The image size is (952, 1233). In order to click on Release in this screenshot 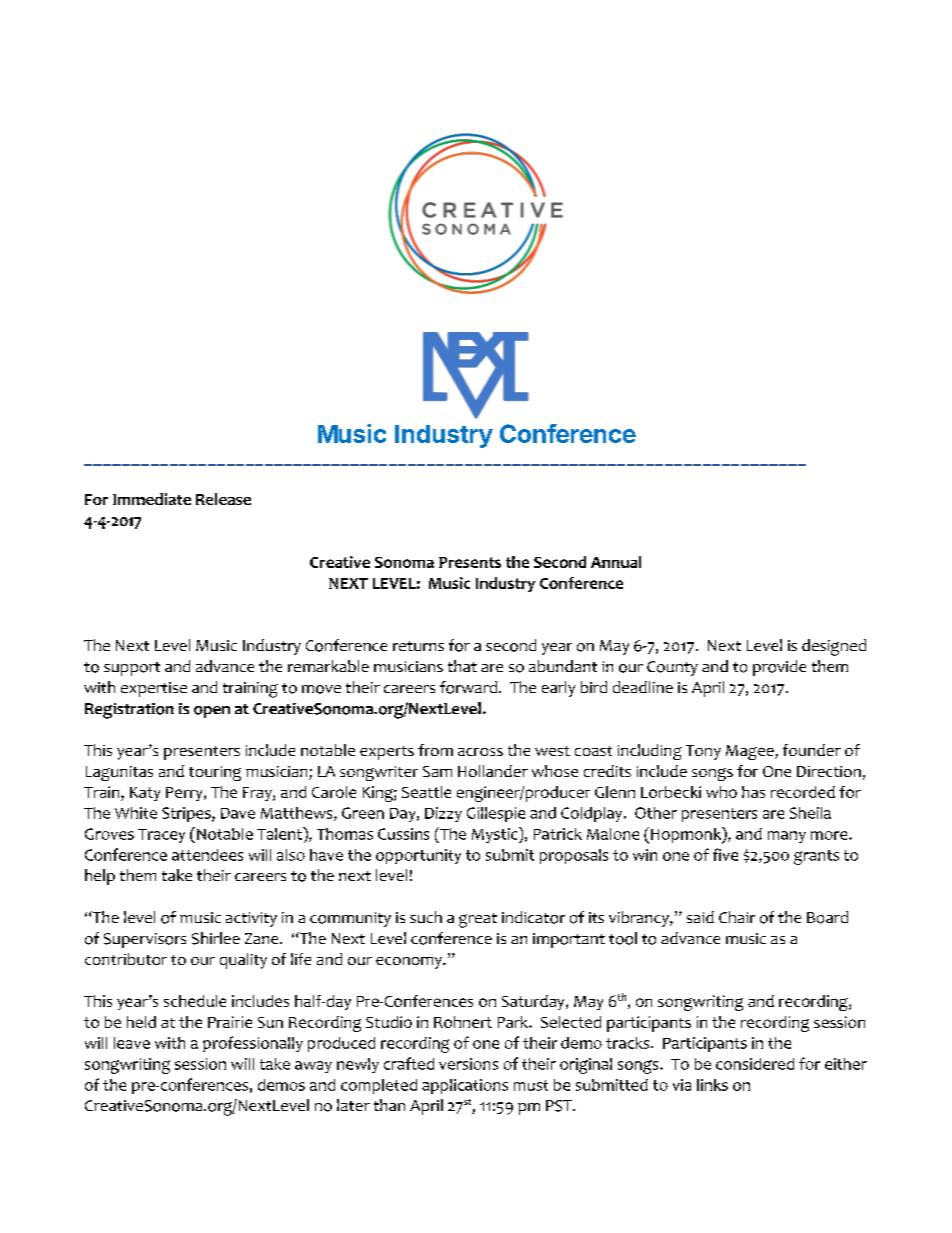, I will do `click(223, 499)`.
